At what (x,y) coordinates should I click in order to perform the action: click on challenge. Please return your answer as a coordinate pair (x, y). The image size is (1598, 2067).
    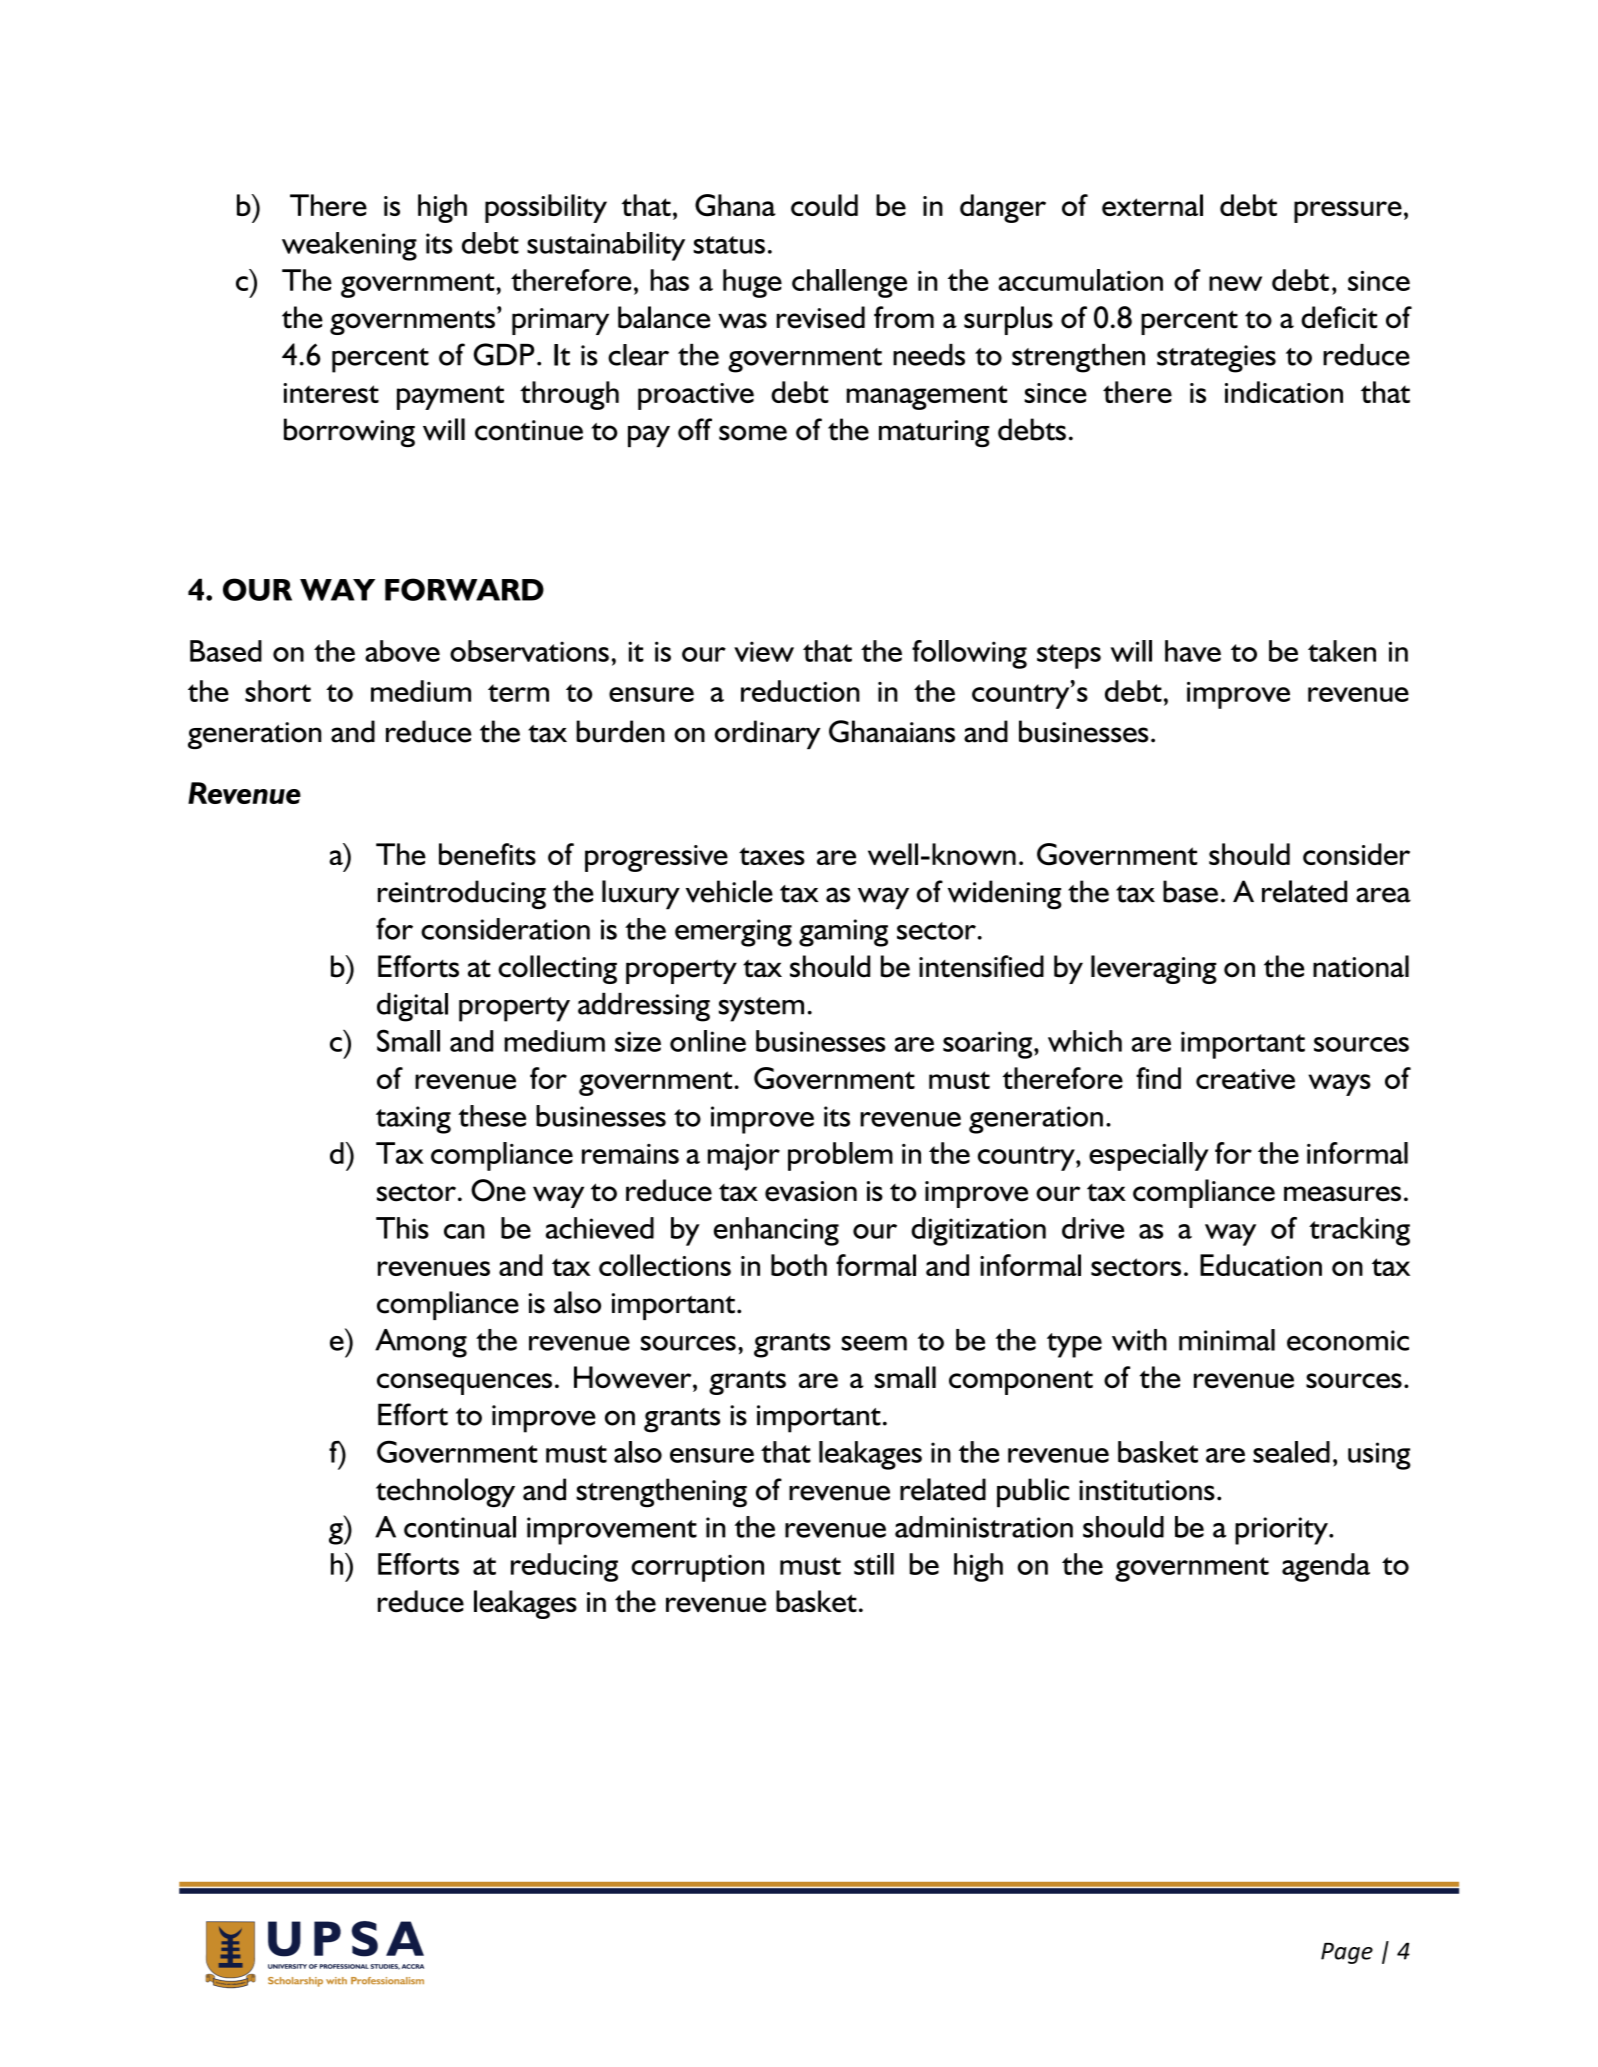
    Looking at the image, I should click on (849, 283).
